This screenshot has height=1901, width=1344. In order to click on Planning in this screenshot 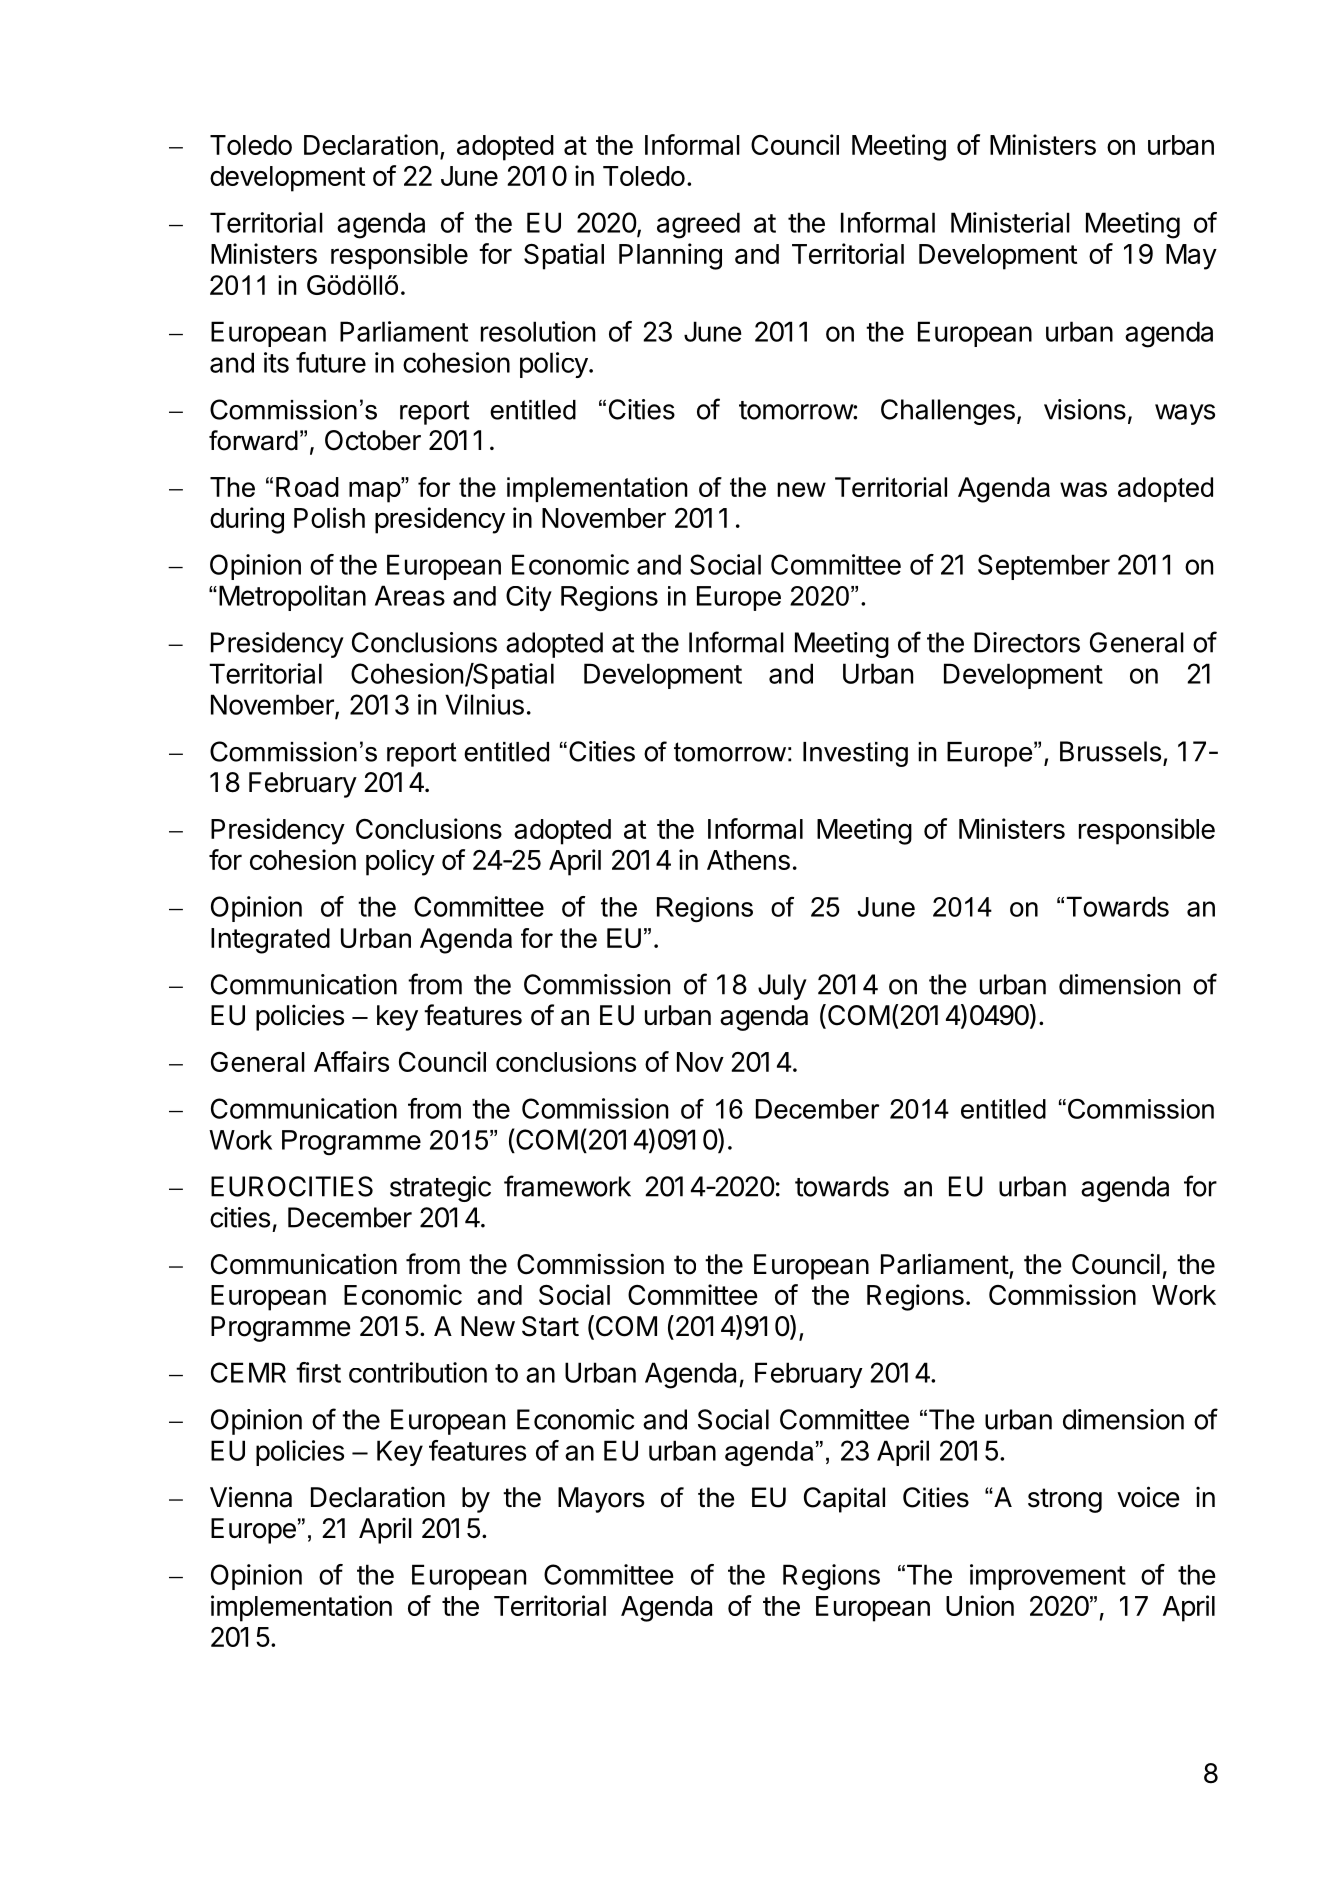, I will do `click(670, 256)`.
